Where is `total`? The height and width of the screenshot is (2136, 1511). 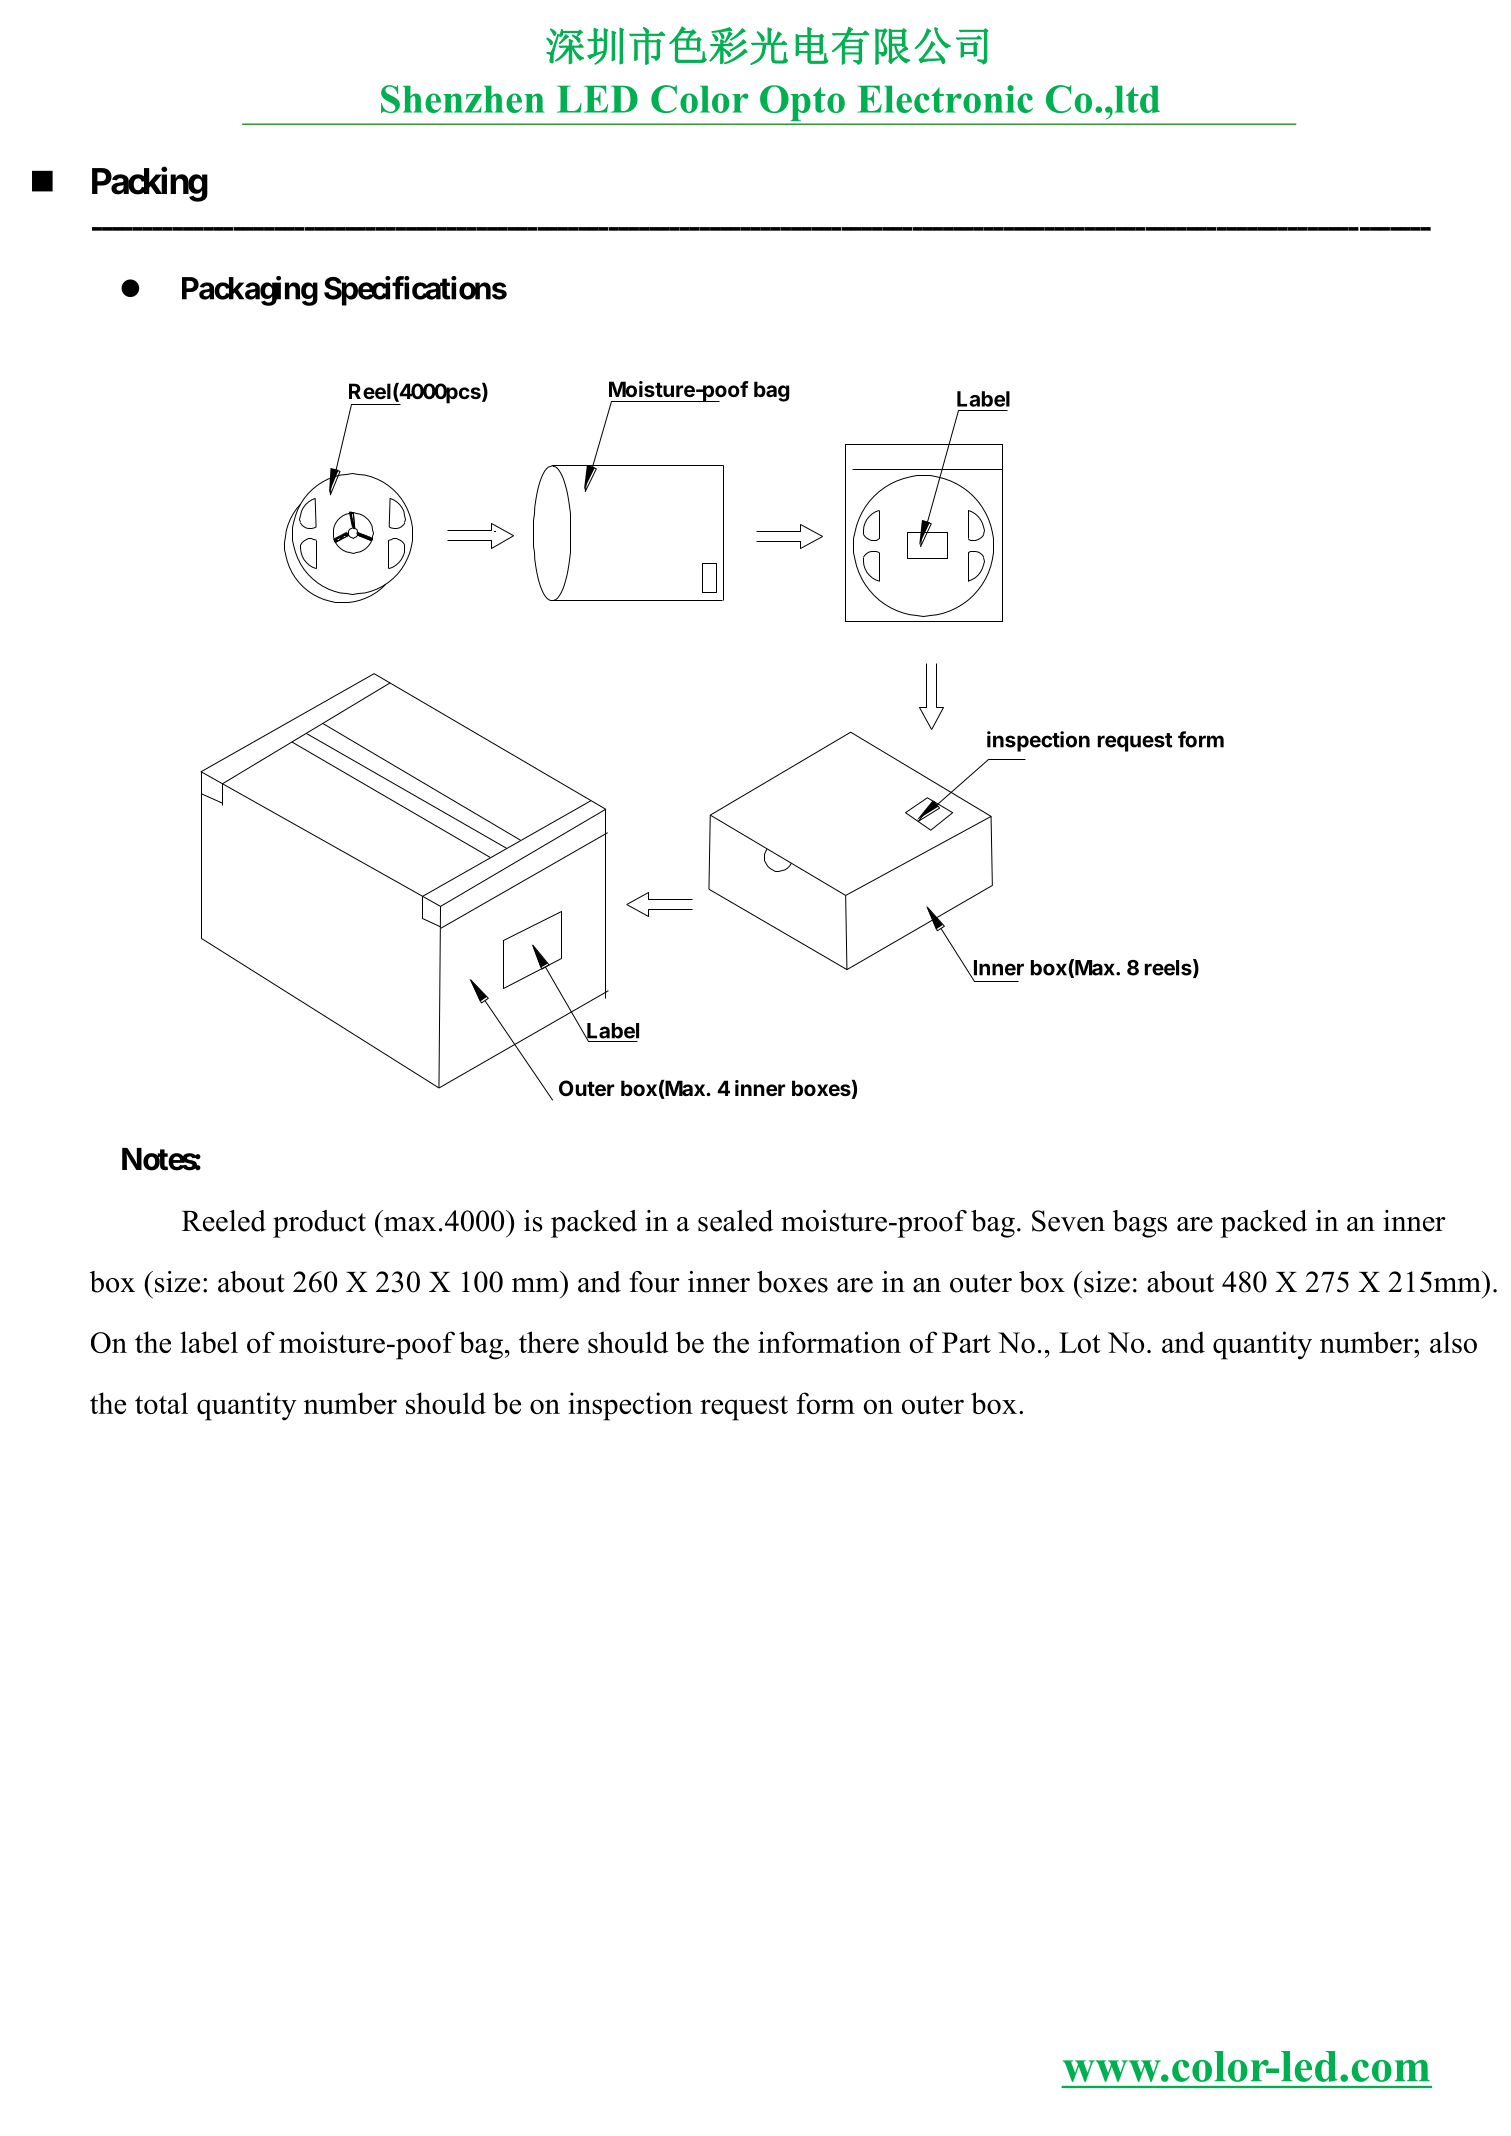
total is located at coordinates (161, 1403).
